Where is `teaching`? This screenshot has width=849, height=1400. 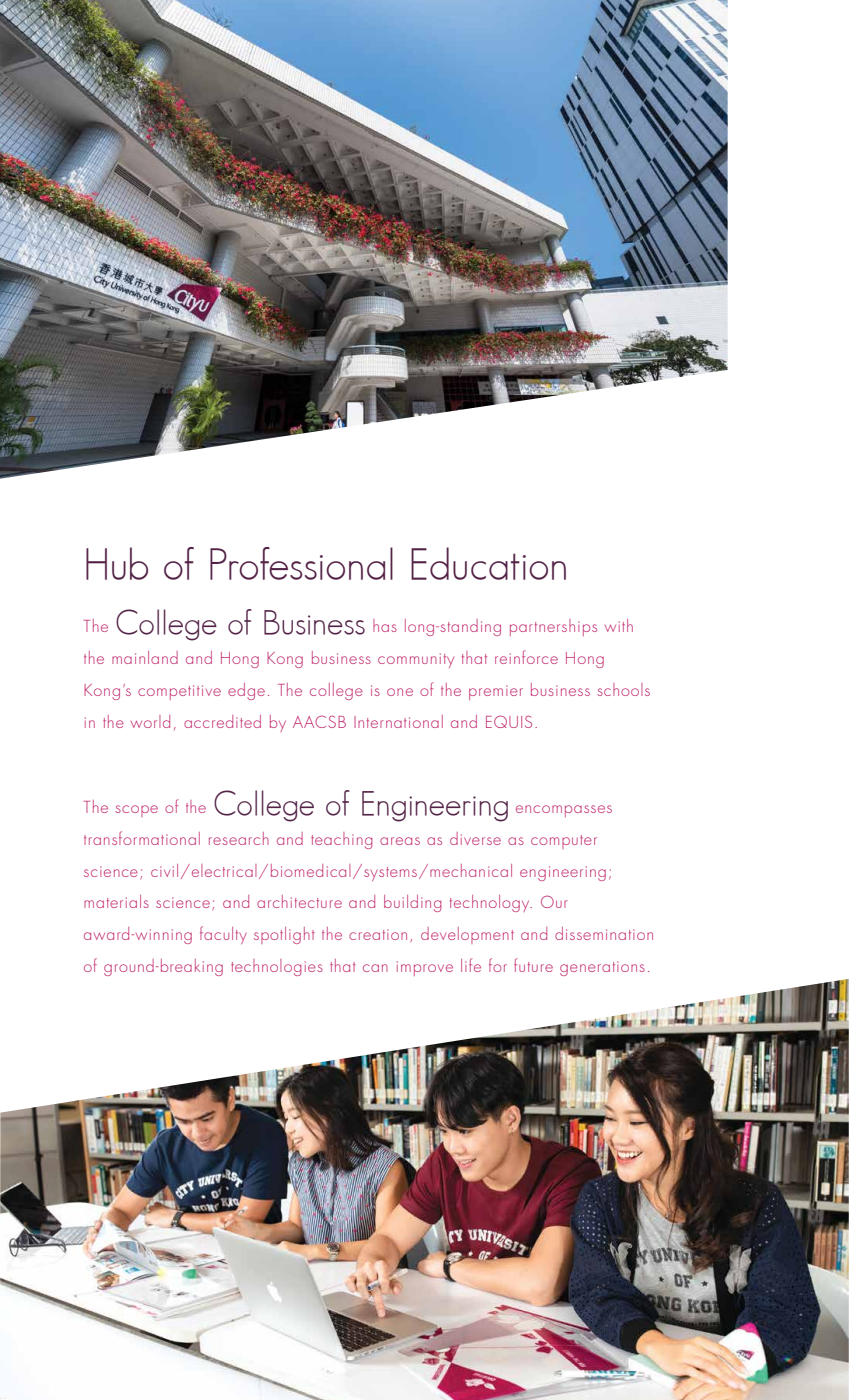 teaching is located at coordinates (342, 840).
